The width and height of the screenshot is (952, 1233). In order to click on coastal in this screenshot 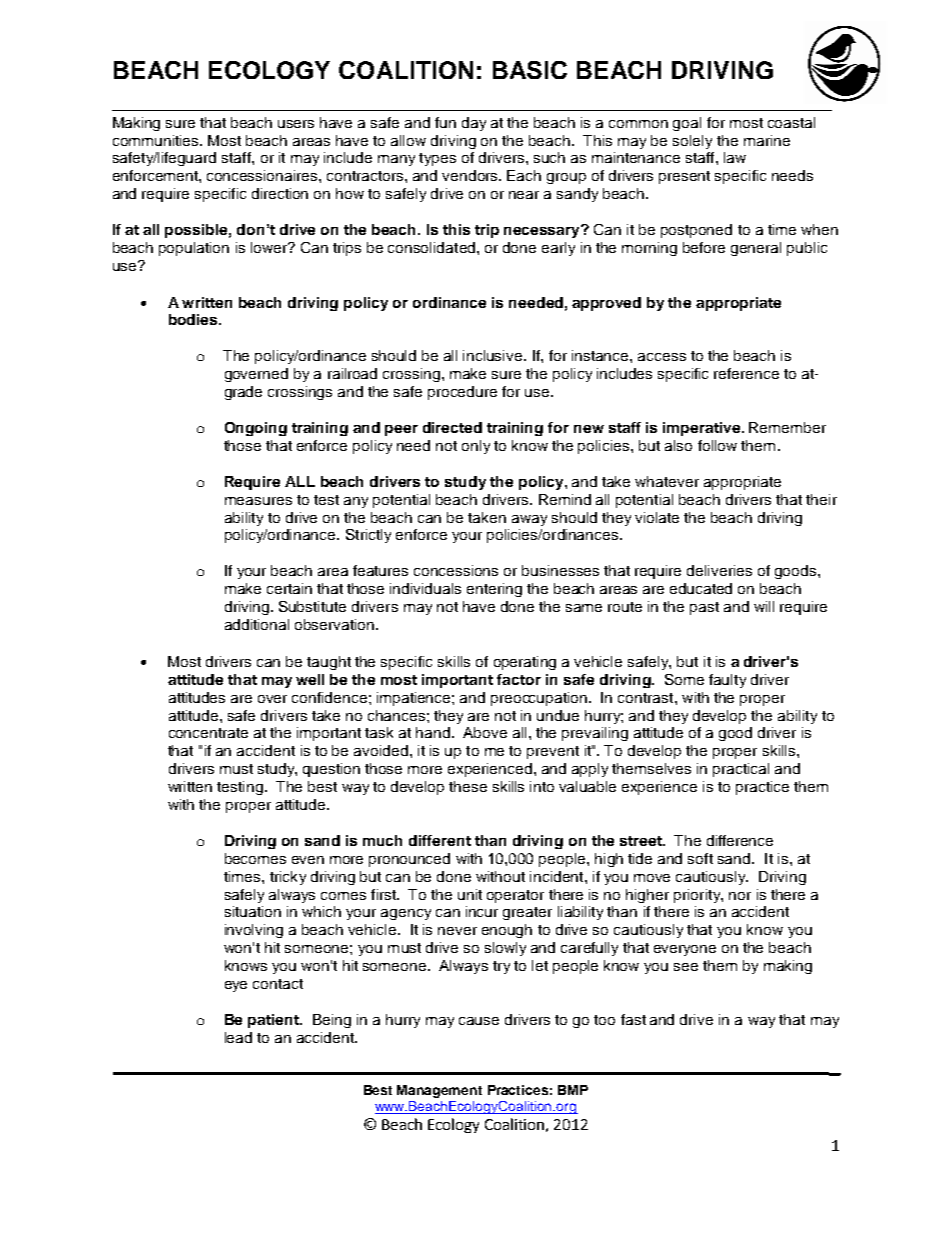, I will do `click(791, 122)`.
